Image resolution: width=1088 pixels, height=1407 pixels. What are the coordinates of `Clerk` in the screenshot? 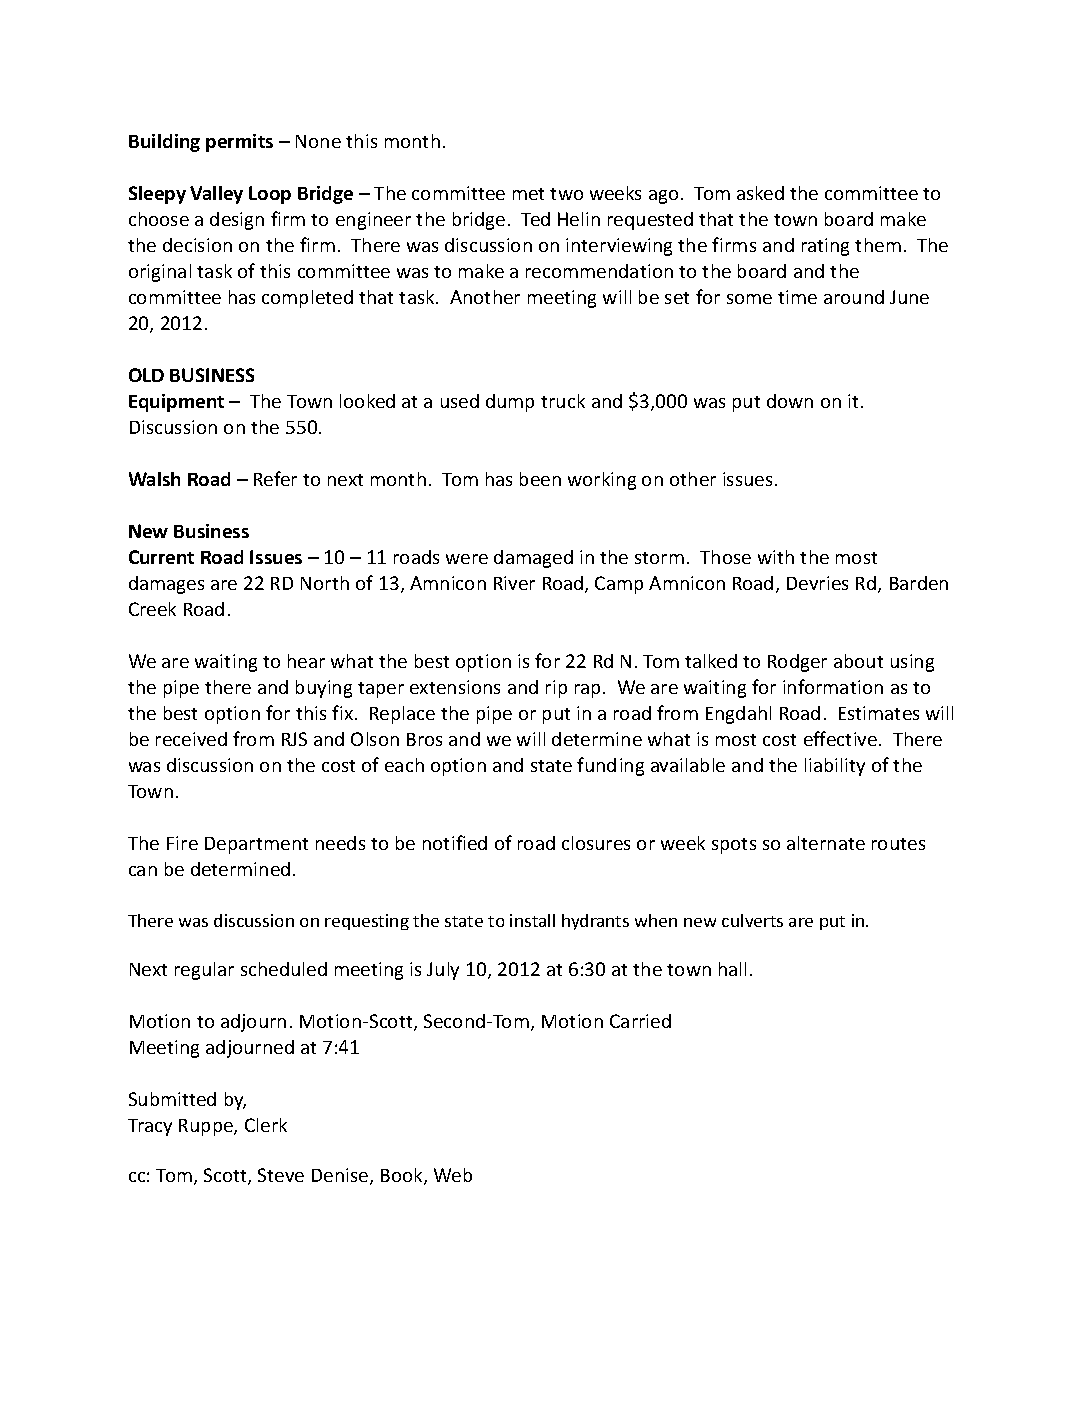 It's located at (266, 1125).
